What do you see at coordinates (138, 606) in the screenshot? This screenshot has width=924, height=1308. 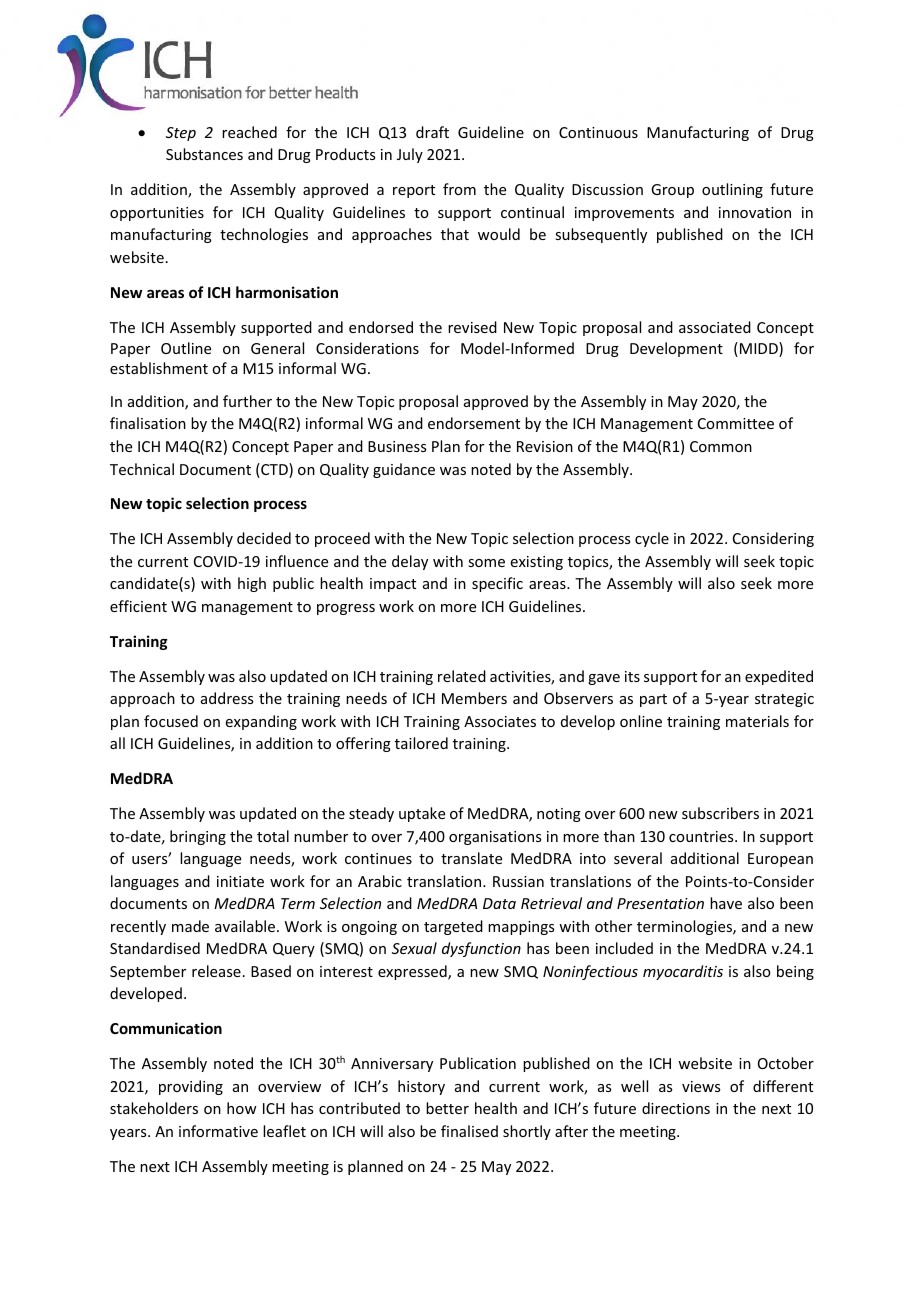 I see `efficient` at bounding box center [138, 606].
